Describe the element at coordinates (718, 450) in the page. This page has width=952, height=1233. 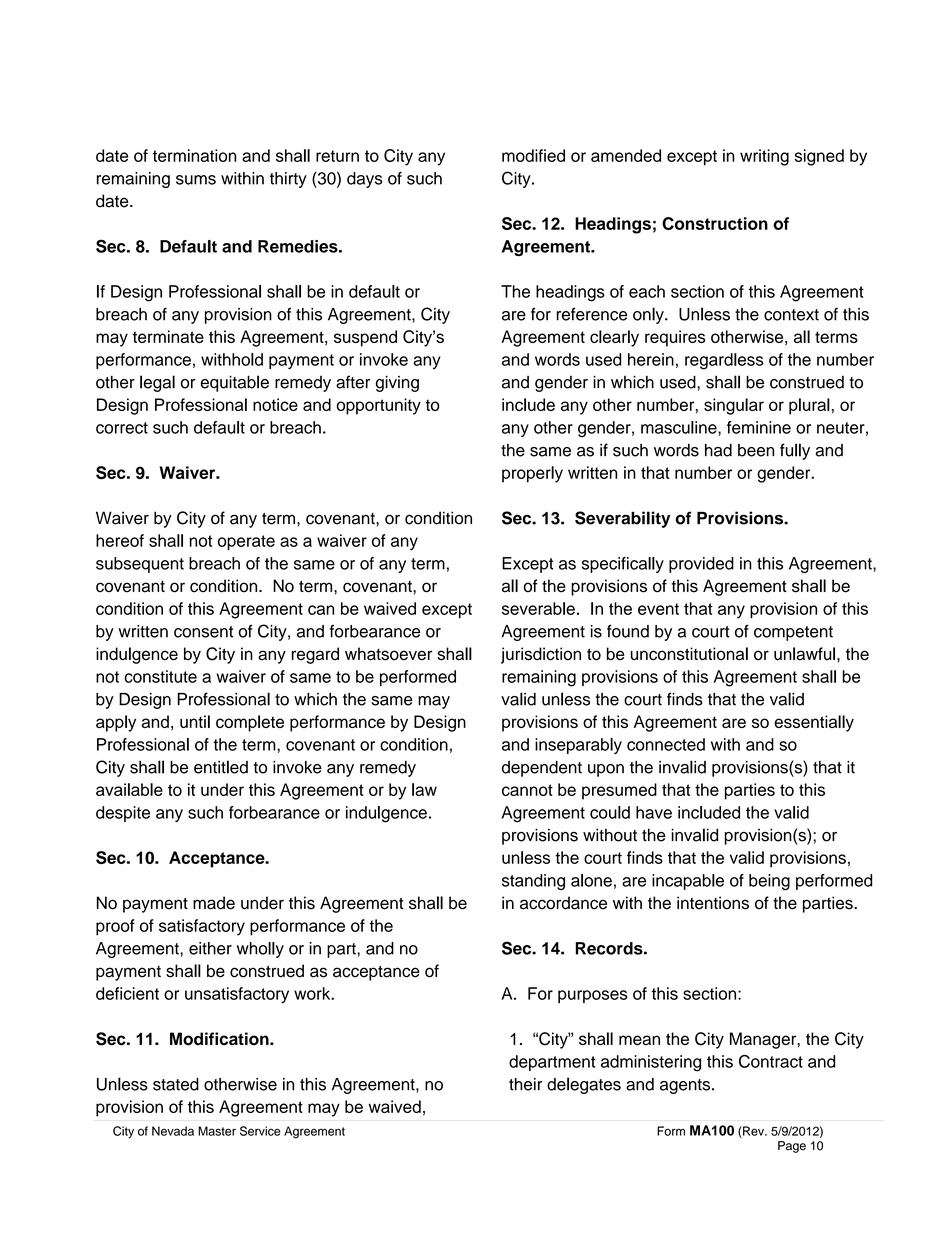
I see `had` at that location.
